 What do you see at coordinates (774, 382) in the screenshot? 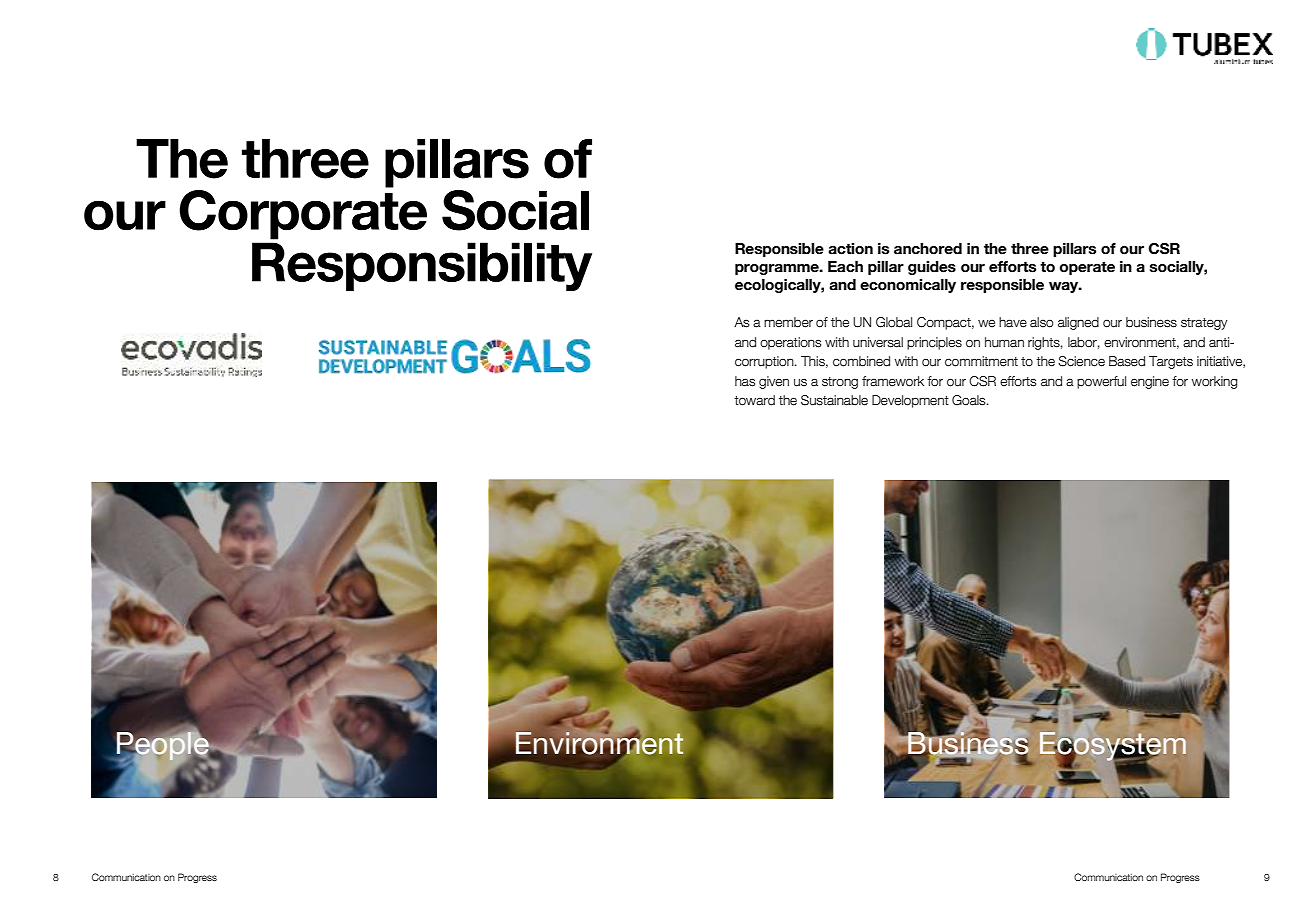
I see `given` at bounding box center [774, 382].
